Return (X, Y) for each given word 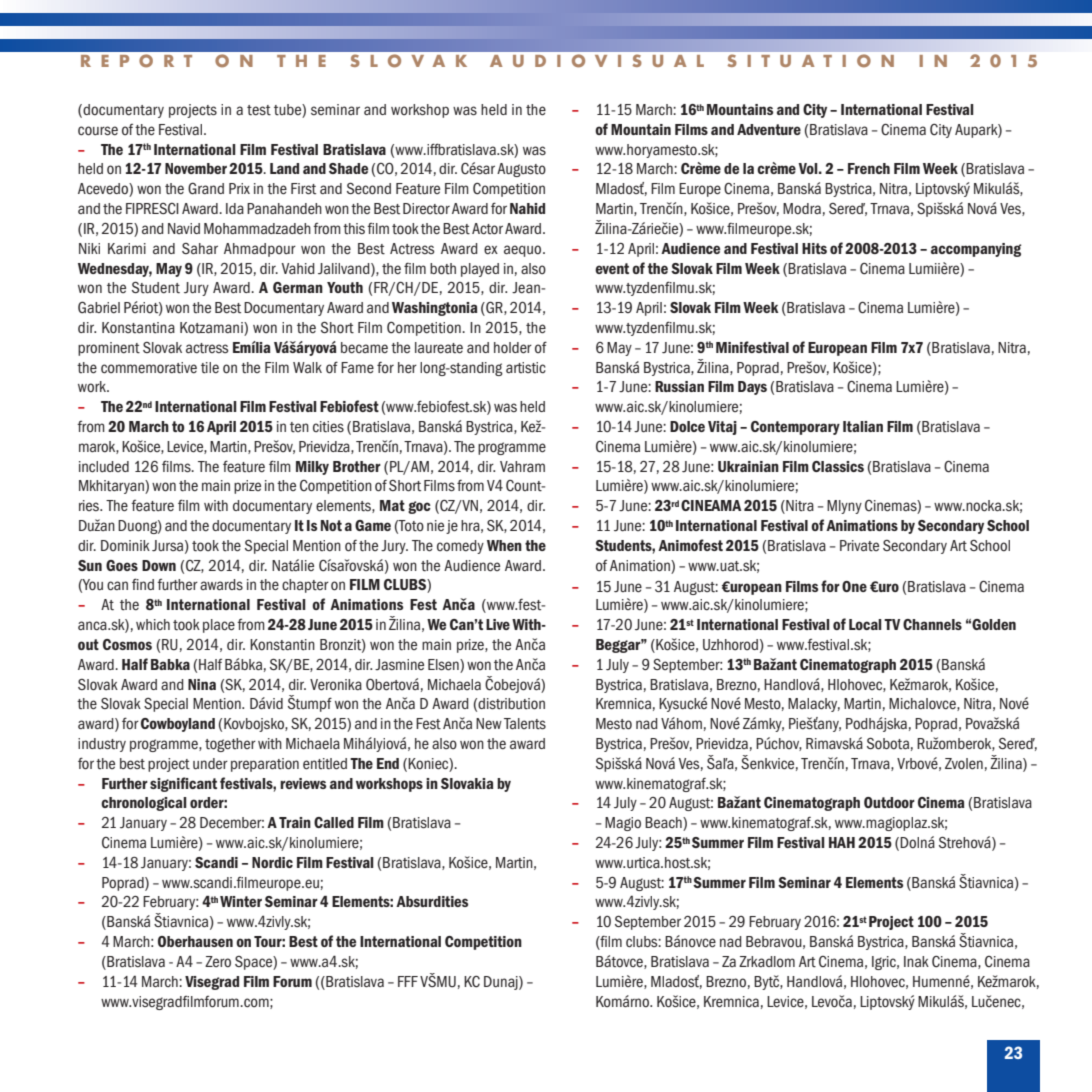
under (210, 764)
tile (210, 368)
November (196, 168)
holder (513, 348)
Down (159, 565)
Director (426, 209)
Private (859, 546)
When (504, 545)
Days (752, 388)
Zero (218, 961)
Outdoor (889, 802)
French (869, 168)
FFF (408, 981)
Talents (525, 724)
